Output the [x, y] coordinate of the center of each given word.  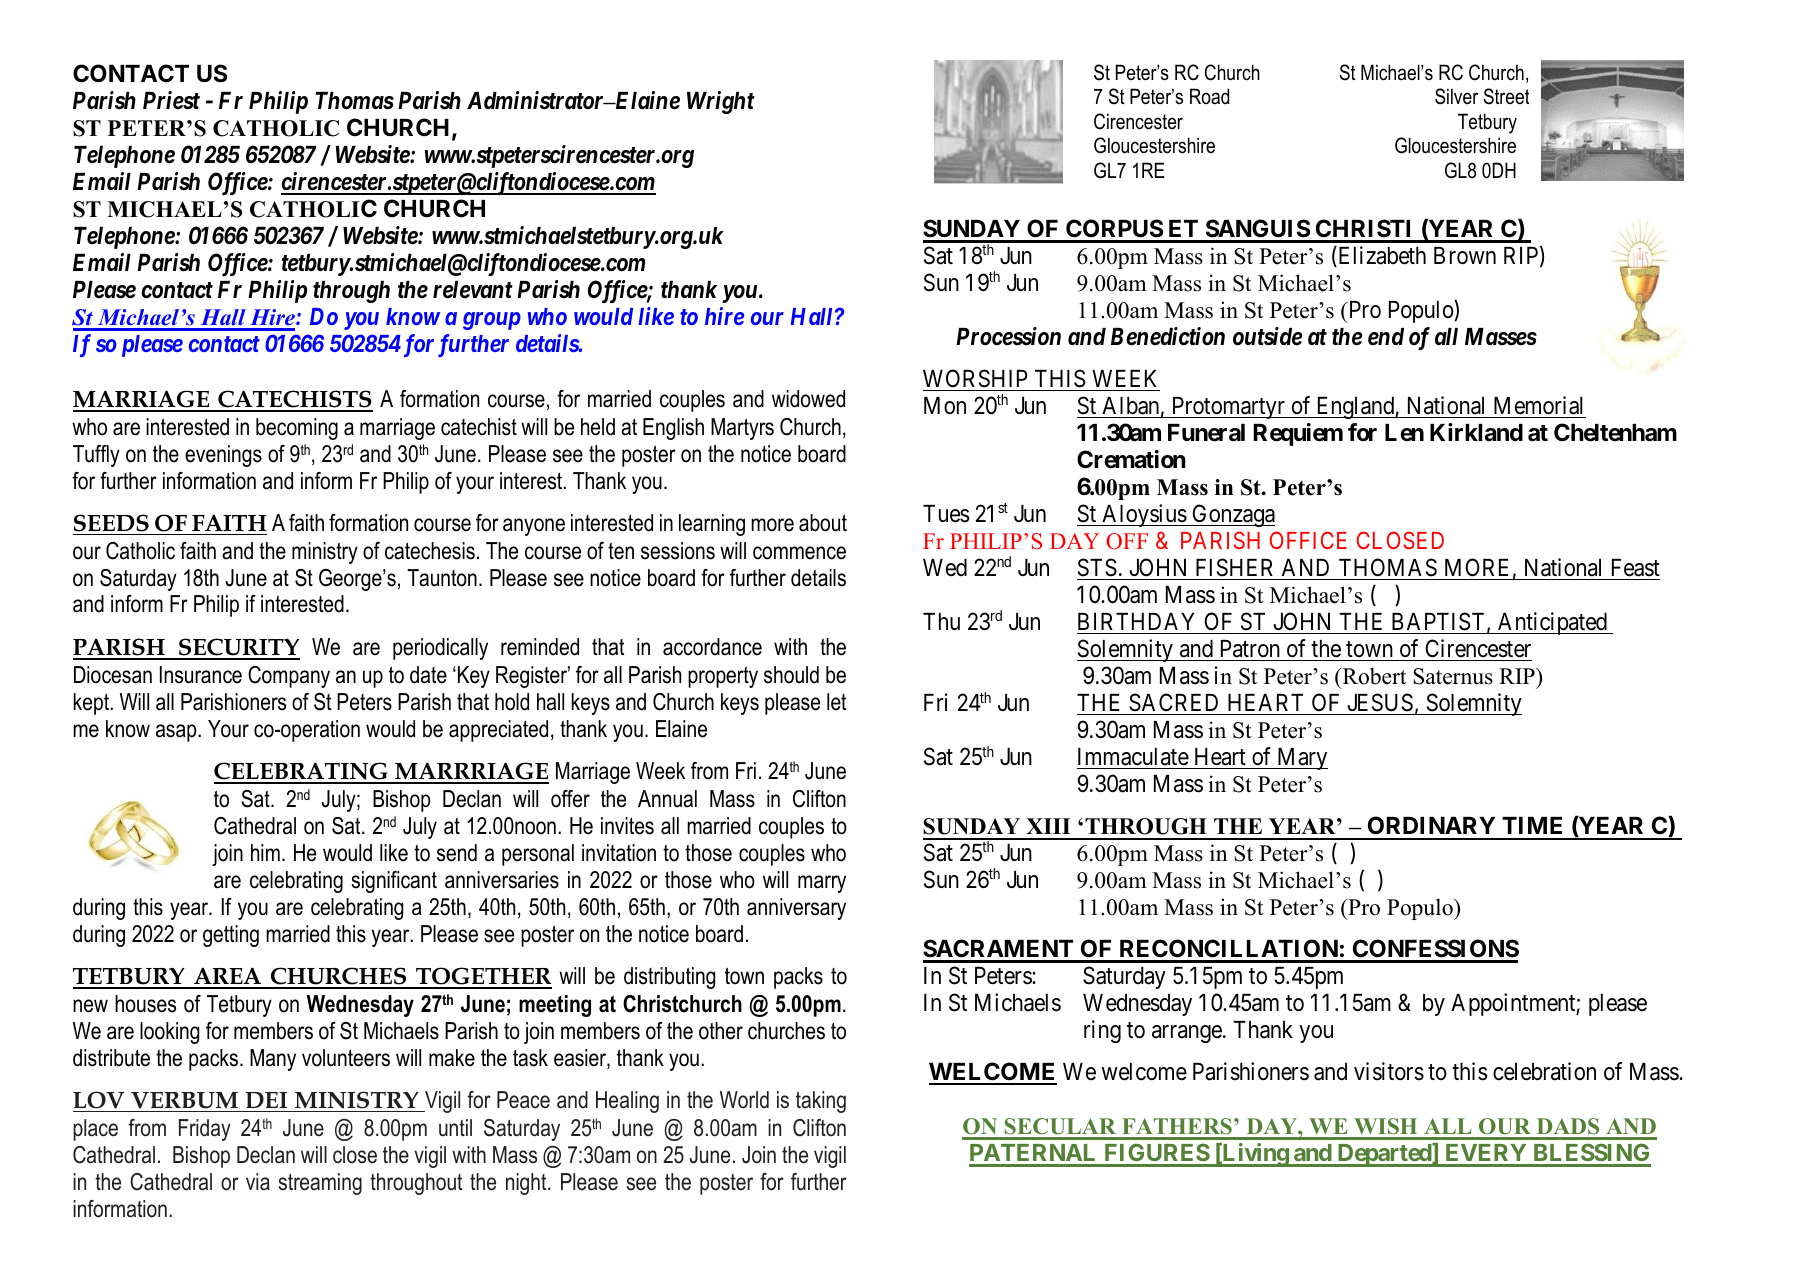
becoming [297, 429]
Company [289, 677]
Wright [721, 102]
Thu [941, 621]
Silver [1456, 96]
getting [231, 936]
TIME [1532, 825]
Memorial [1538, 405]
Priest [171, 100]
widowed [808, 399]
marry [822, 884]
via [258, 1182]
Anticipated [1553, 623]
